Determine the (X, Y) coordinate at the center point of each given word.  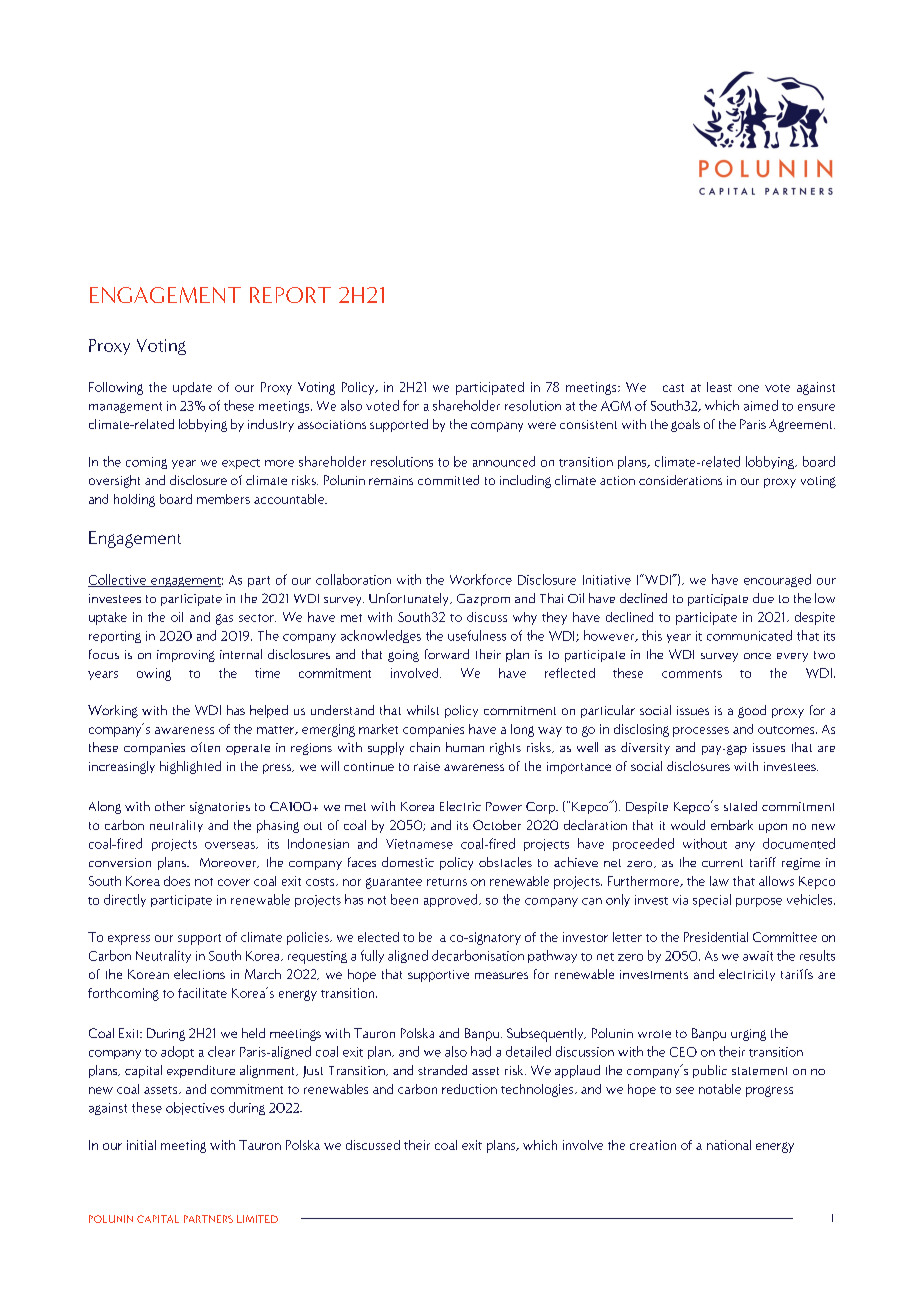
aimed (761, 405)
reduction (469, 1089)
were (542, 425)
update (192, 388)
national (729, 1145)
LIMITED (257, 1219)
